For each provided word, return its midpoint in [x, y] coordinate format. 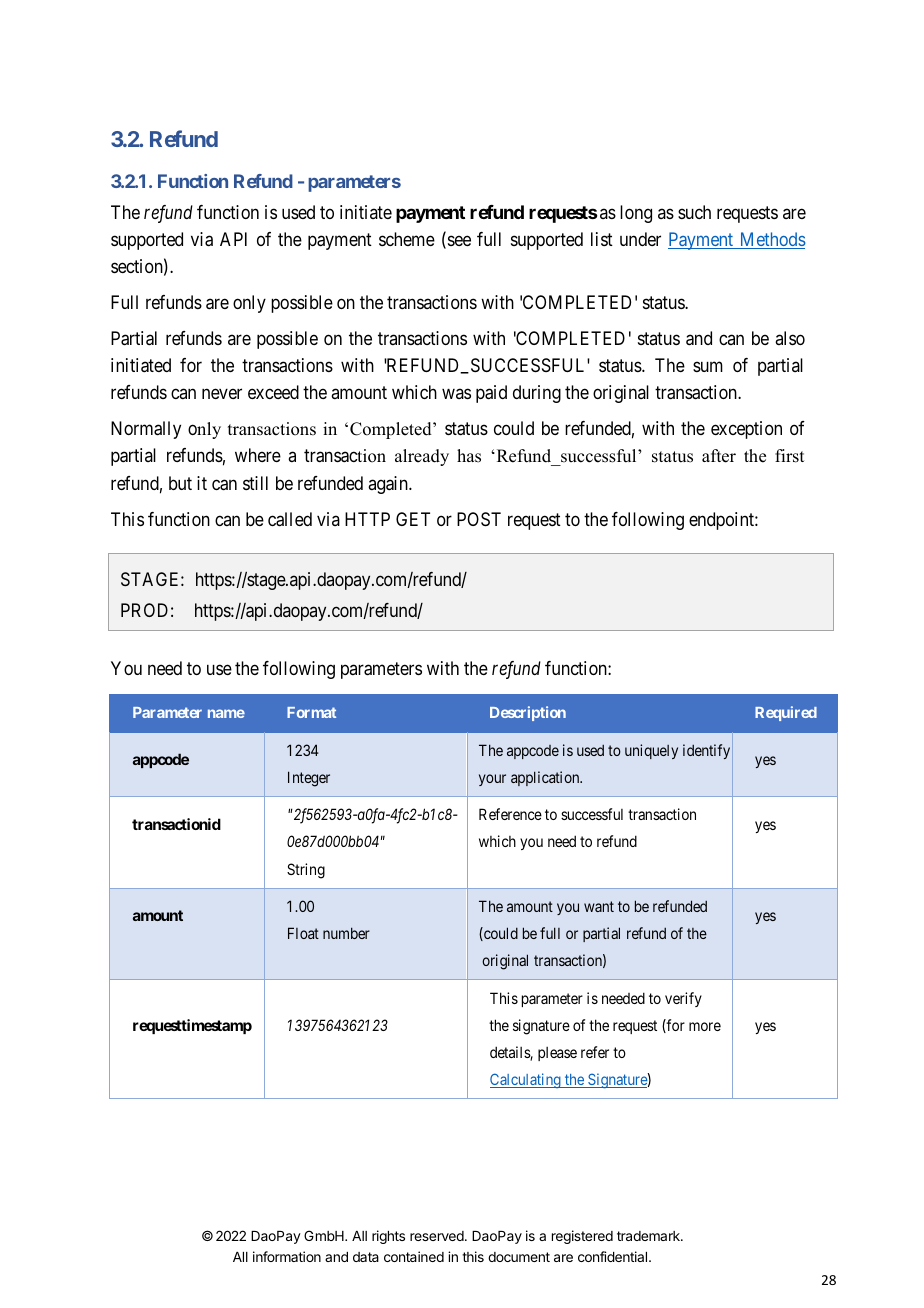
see [458, 242]
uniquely [651, 751]
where [258, 455]
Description [528, 713]
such [694, 212]
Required [786, 713]
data [366, 1257]
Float [303, 933]
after [719, 456]
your [492, 780]
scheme [407, 239]
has [469, 456]
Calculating [526, 1080]
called [290, 519]
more [705, 1026]
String [306, 871]
